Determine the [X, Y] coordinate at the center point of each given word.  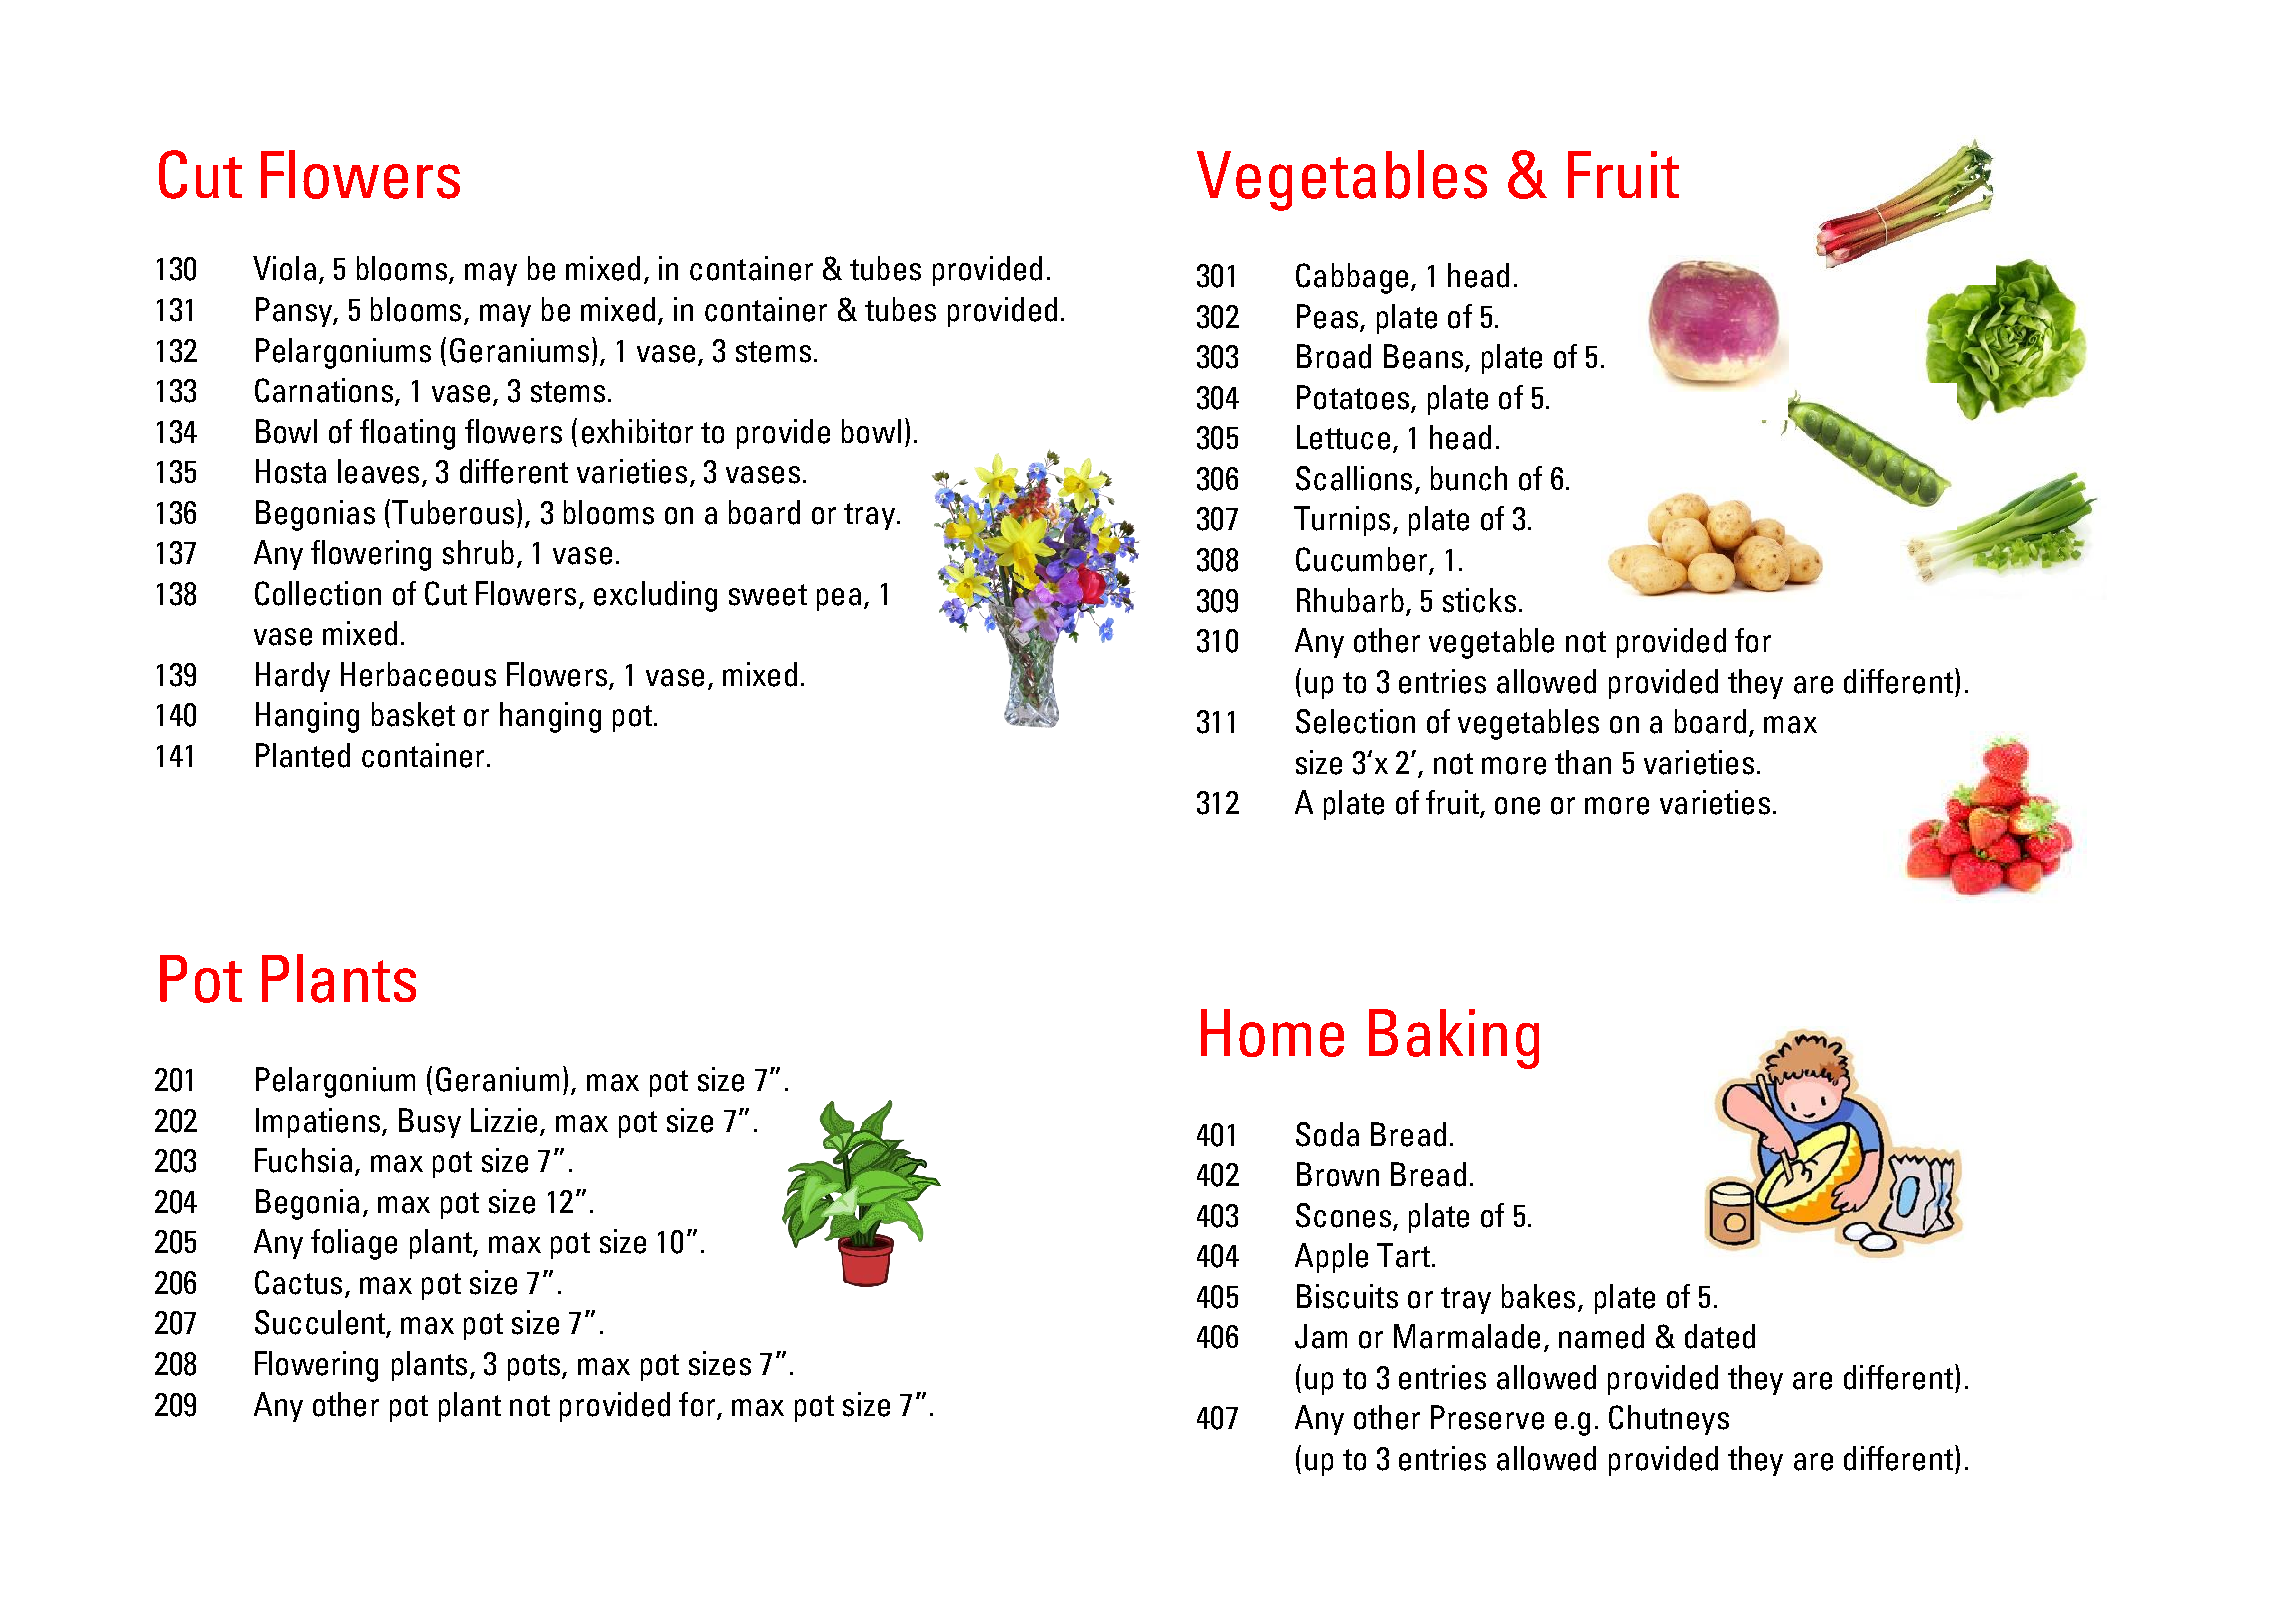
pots [534, 1367]
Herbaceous [418, 674]
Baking [1454, 1039]
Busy [430, 1123]
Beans [1423, 356]
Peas [1327, 316]
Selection [1355, 721]
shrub [478, 552]
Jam [1321, 1336]
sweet [768, 595]
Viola [284, 268]
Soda [1327, 1134]
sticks [1479, 600]
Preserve [1487, 1417]
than [1583, 762]
